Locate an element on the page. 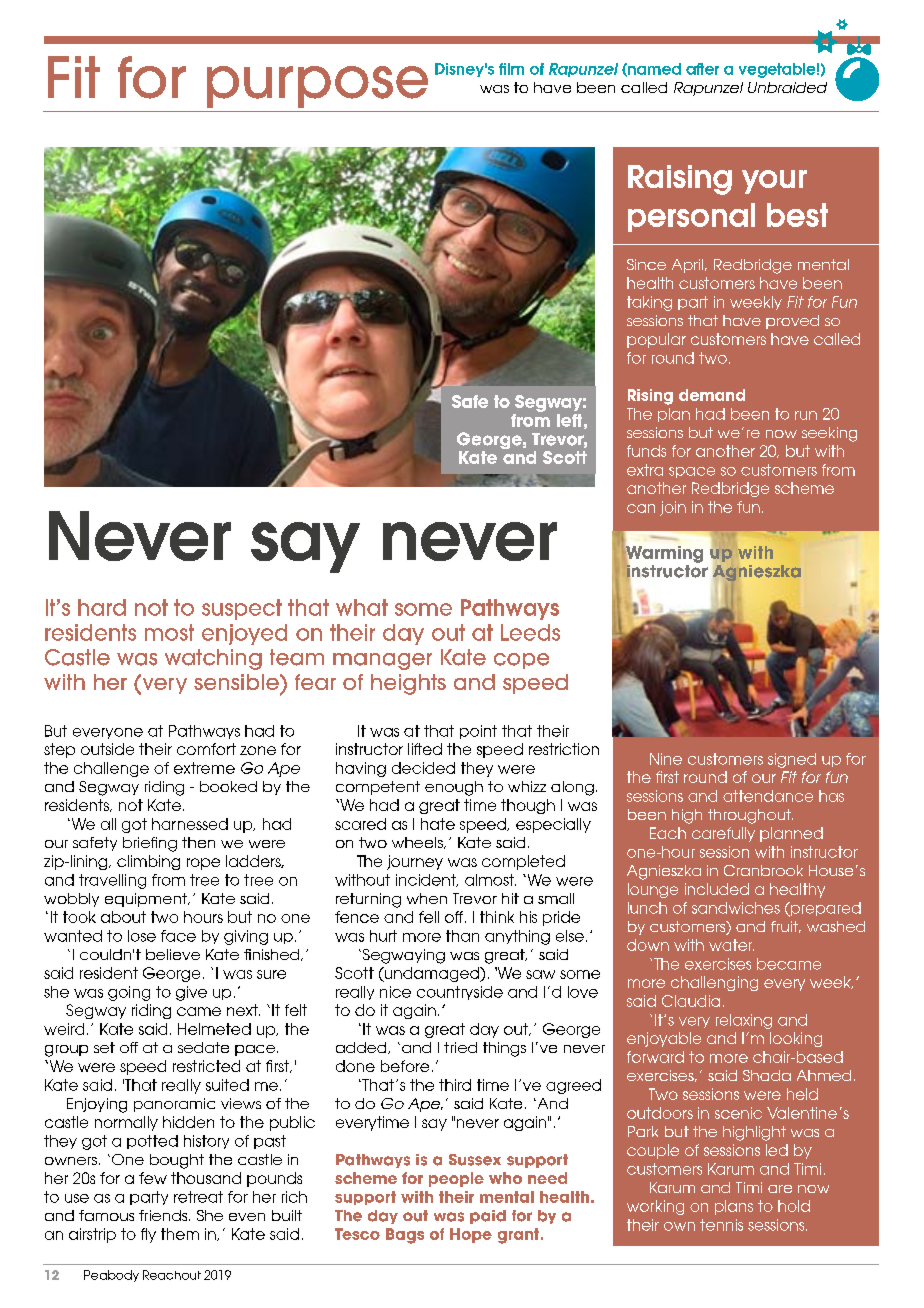 This document has width=924, height=1308. film is located at coordinates (511, 69).
